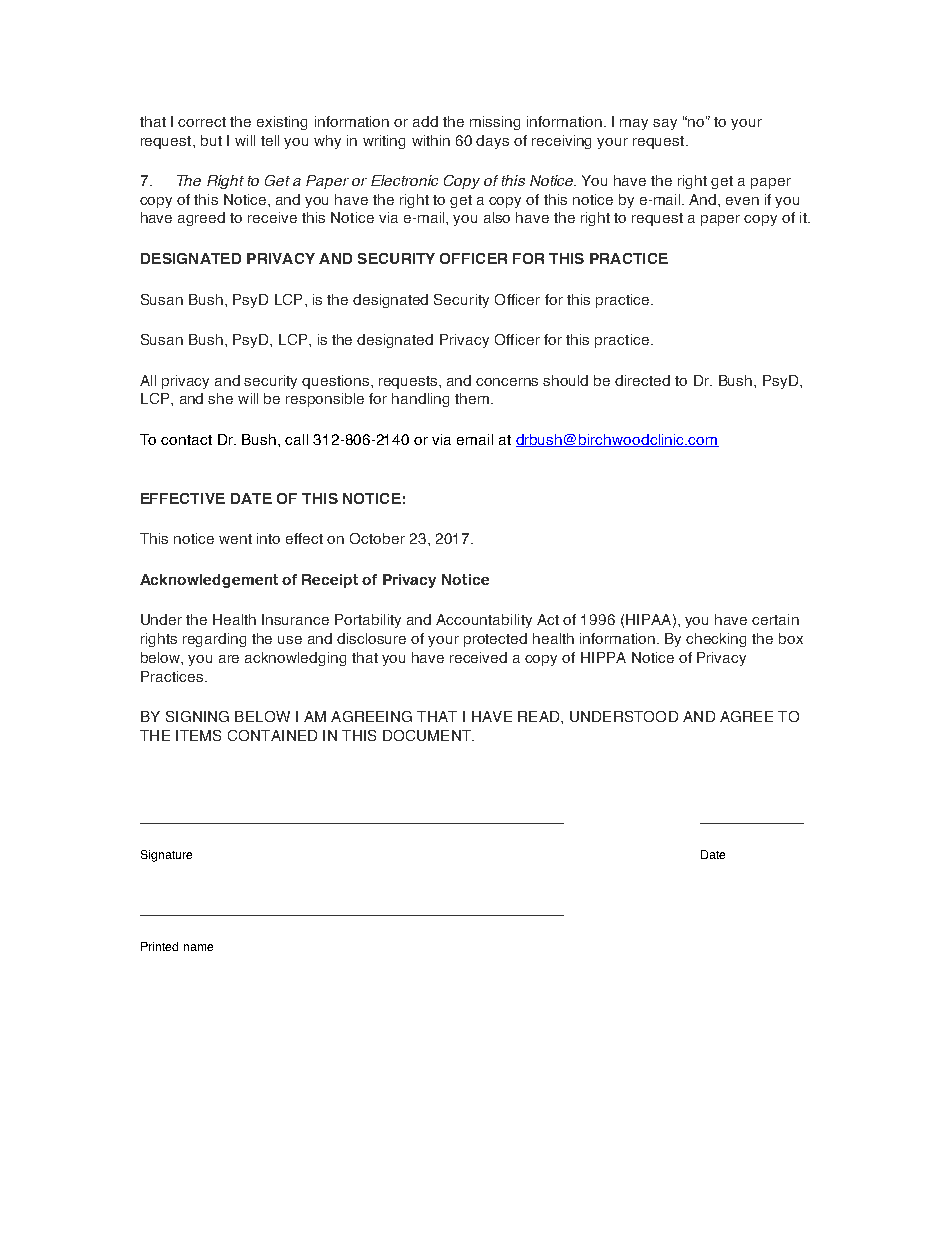  What do you see at coordinates (211, 140) in the image?
I see `but` at bounding box center [211, 140].
